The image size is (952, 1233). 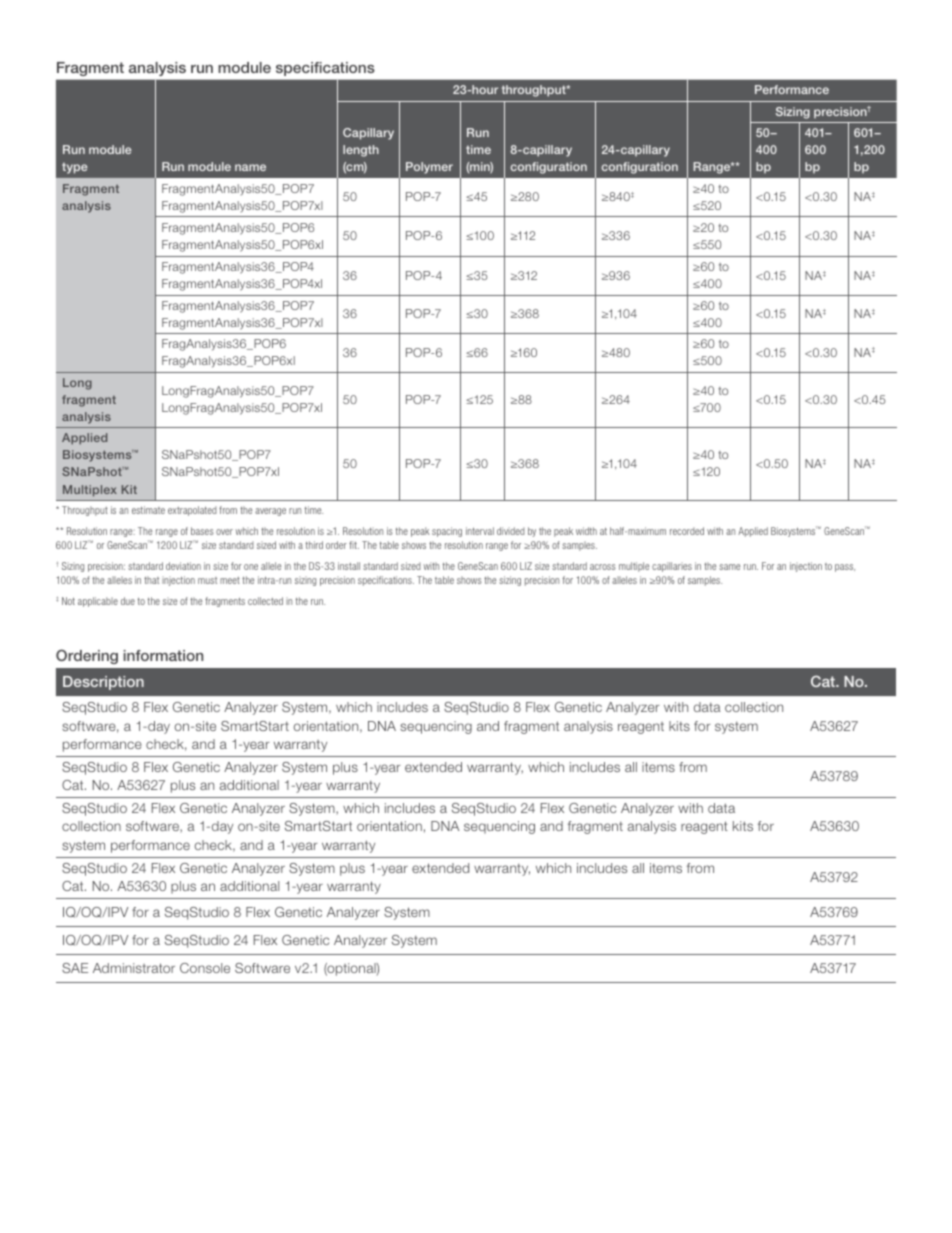 I want to click on estimate, so click(x=148, y=510).
